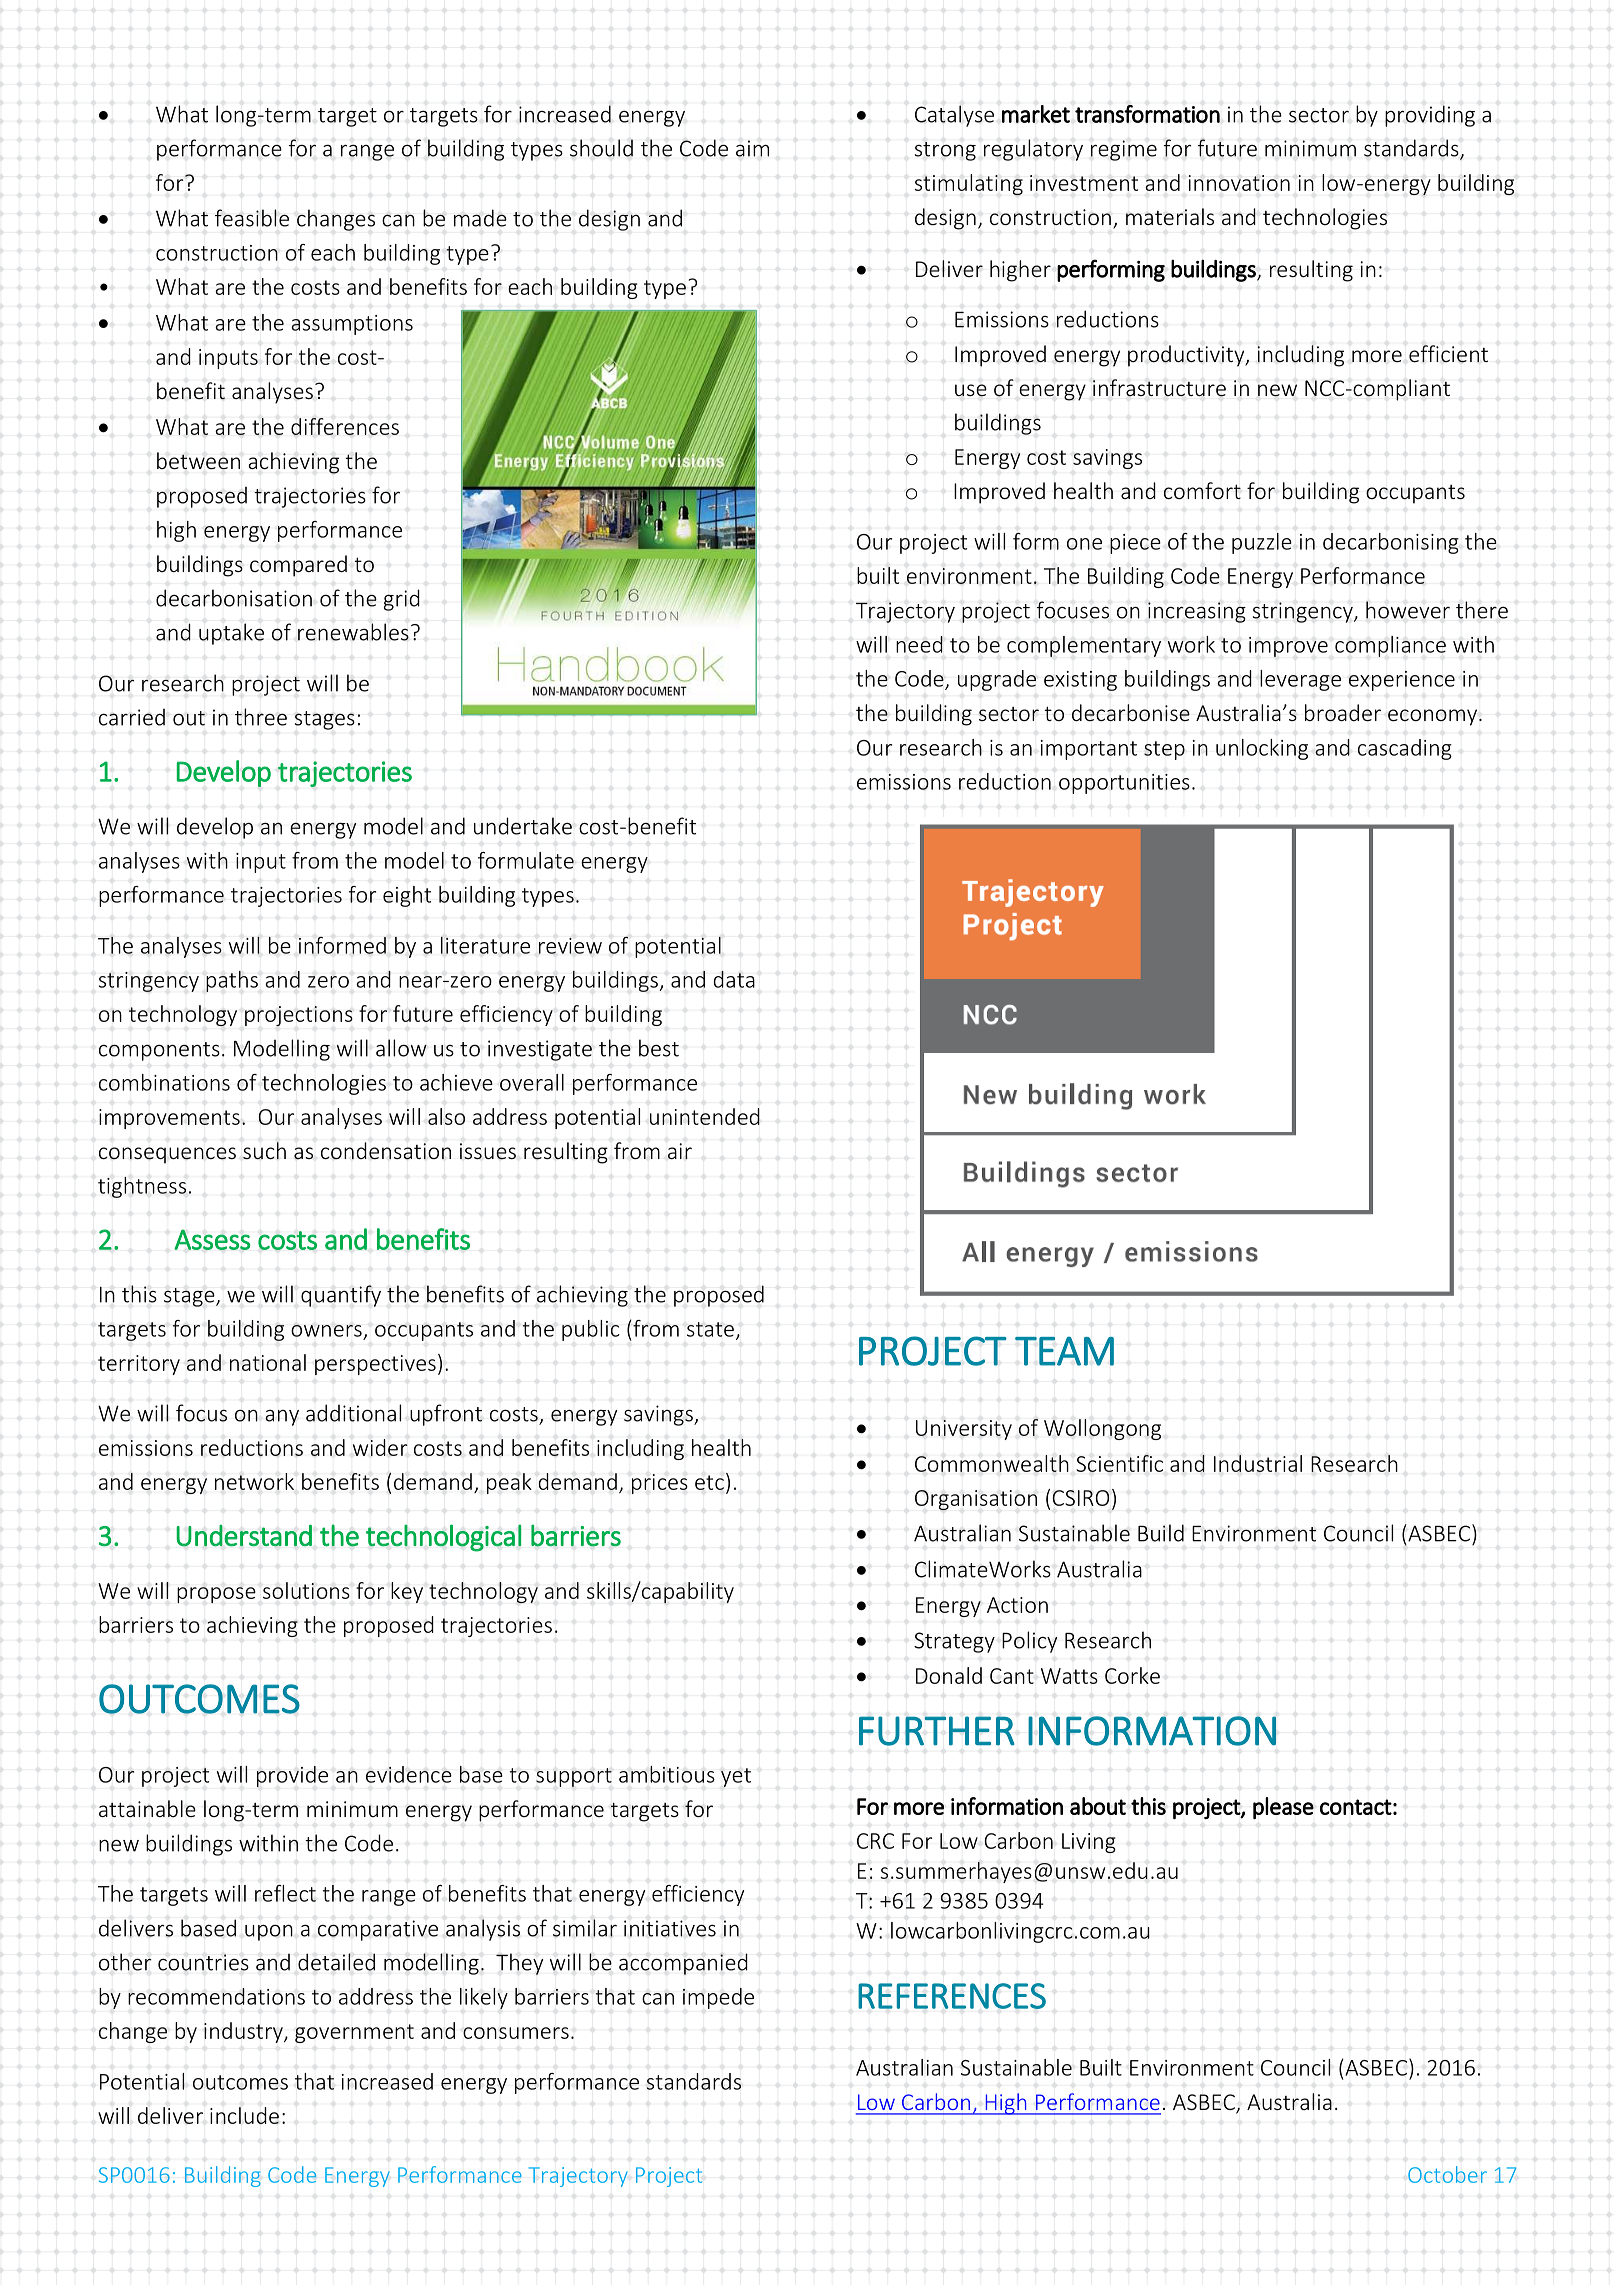 This screenshot has height=2285, width=1615. I want to click on solutions, so click(306, 1590).
